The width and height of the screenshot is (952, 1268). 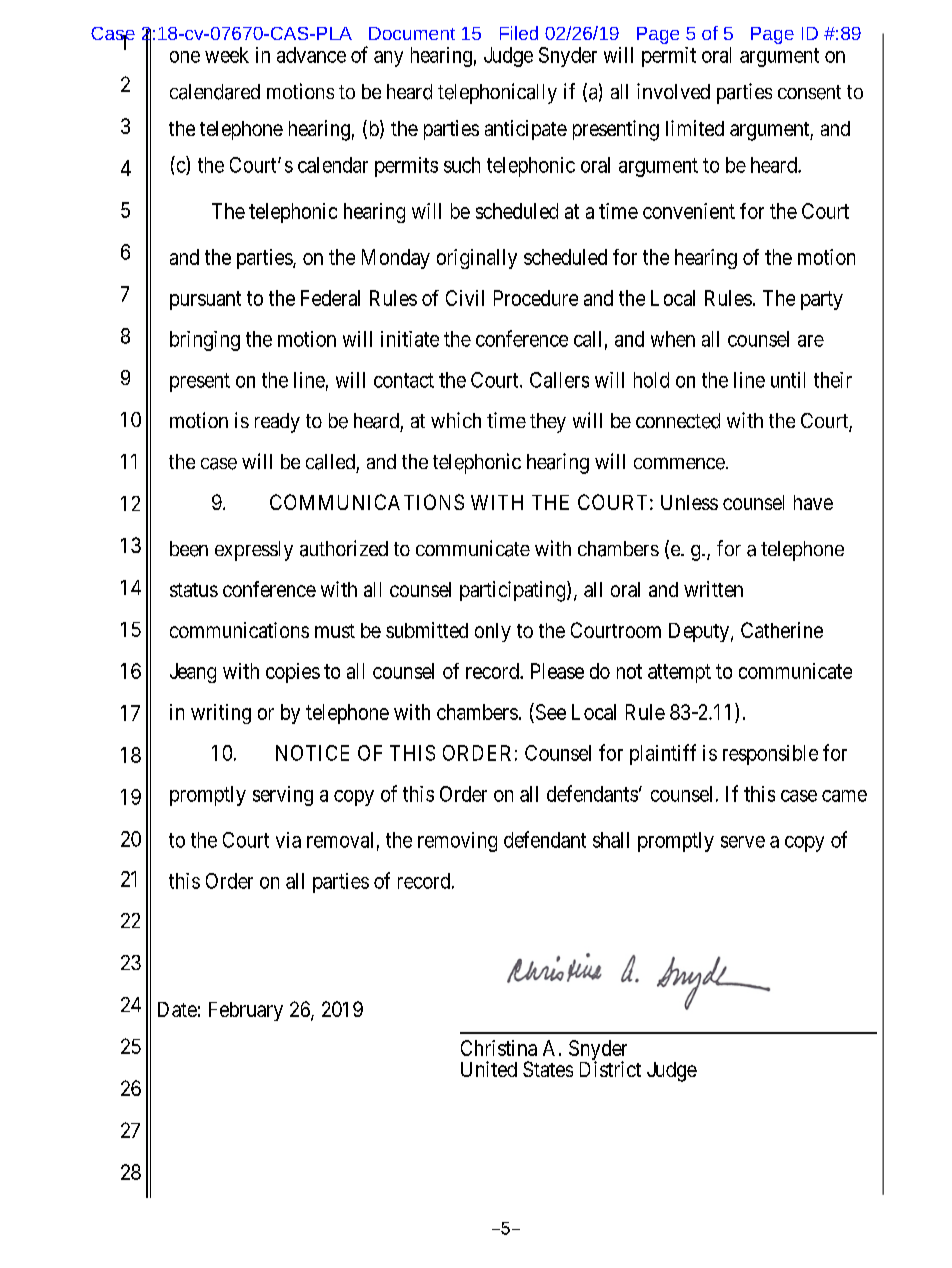 What do you see at coordinates (519, 33) in the screenshot?
I see `Filed` at bounding box center [519, 33].
